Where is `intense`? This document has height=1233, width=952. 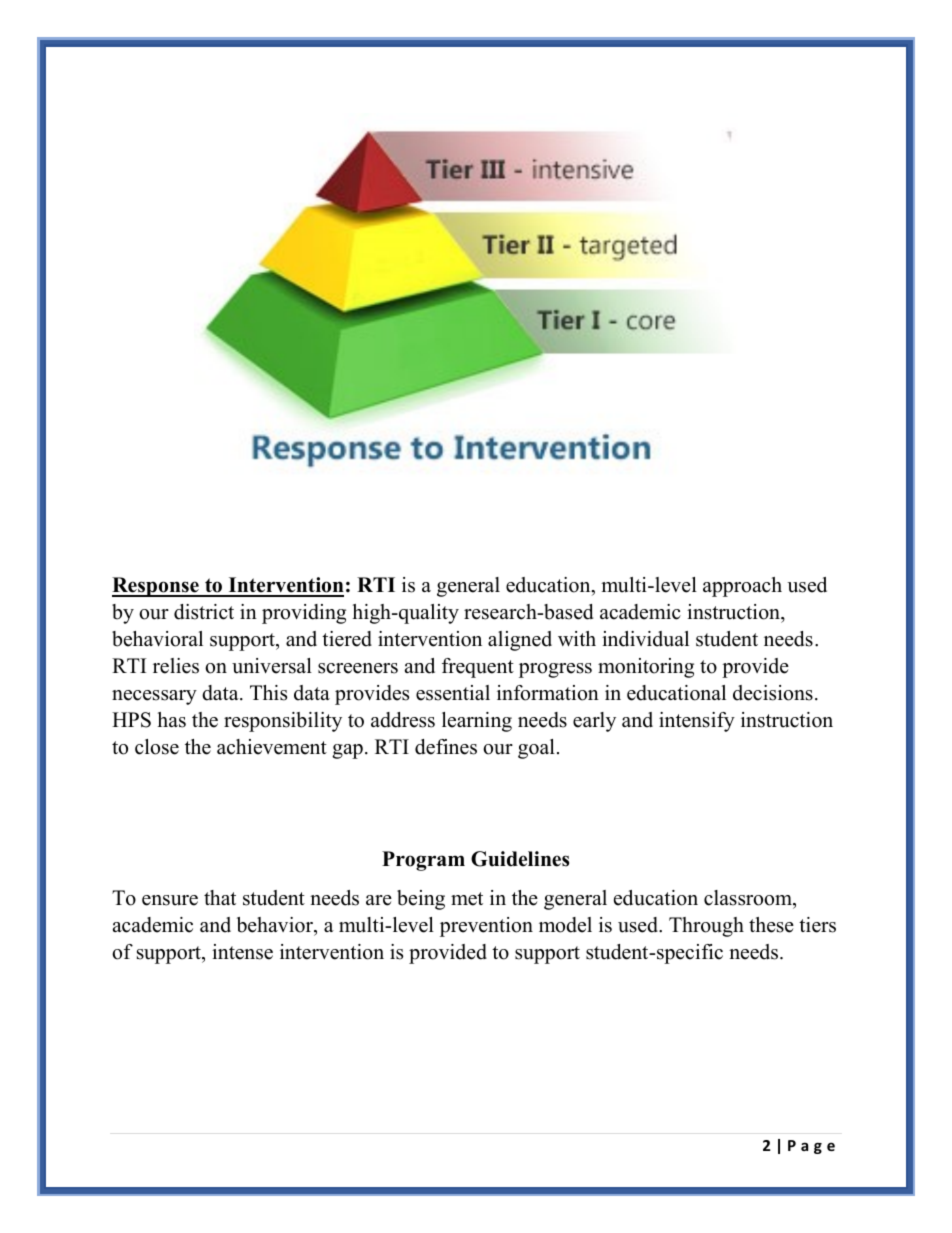
intense is located at coordinates (242, 952).
